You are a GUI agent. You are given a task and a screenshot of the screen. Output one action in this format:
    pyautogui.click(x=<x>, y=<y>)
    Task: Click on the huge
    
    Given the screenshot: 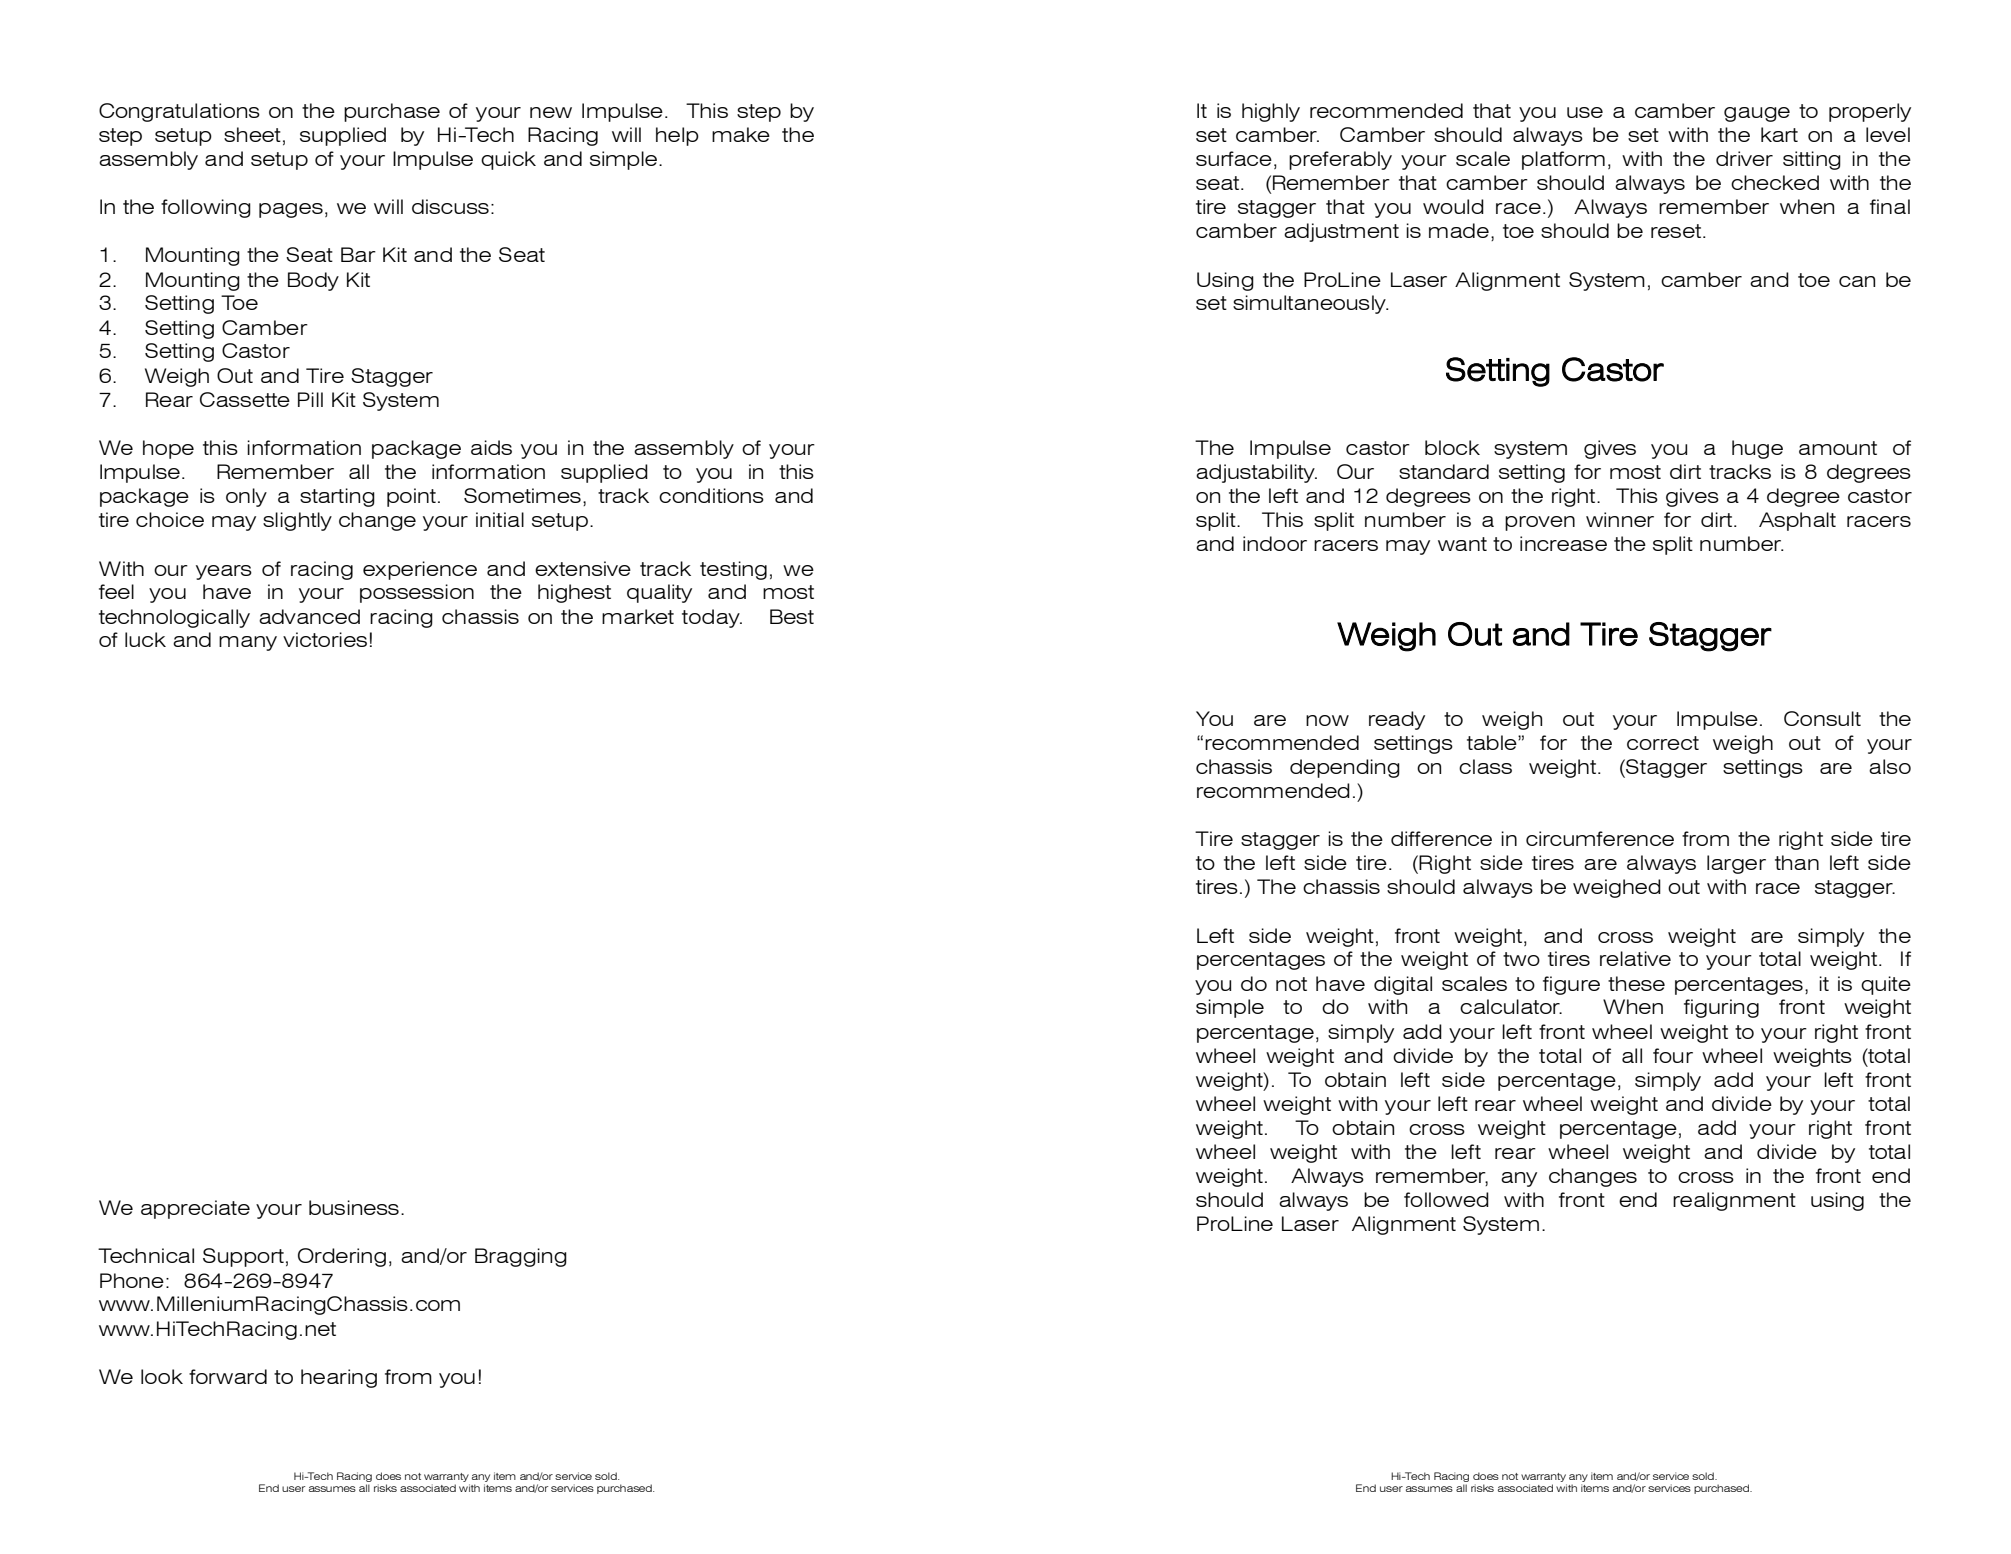 What is the action you would take?
    pyautogui.click(x=1757, y=449)
